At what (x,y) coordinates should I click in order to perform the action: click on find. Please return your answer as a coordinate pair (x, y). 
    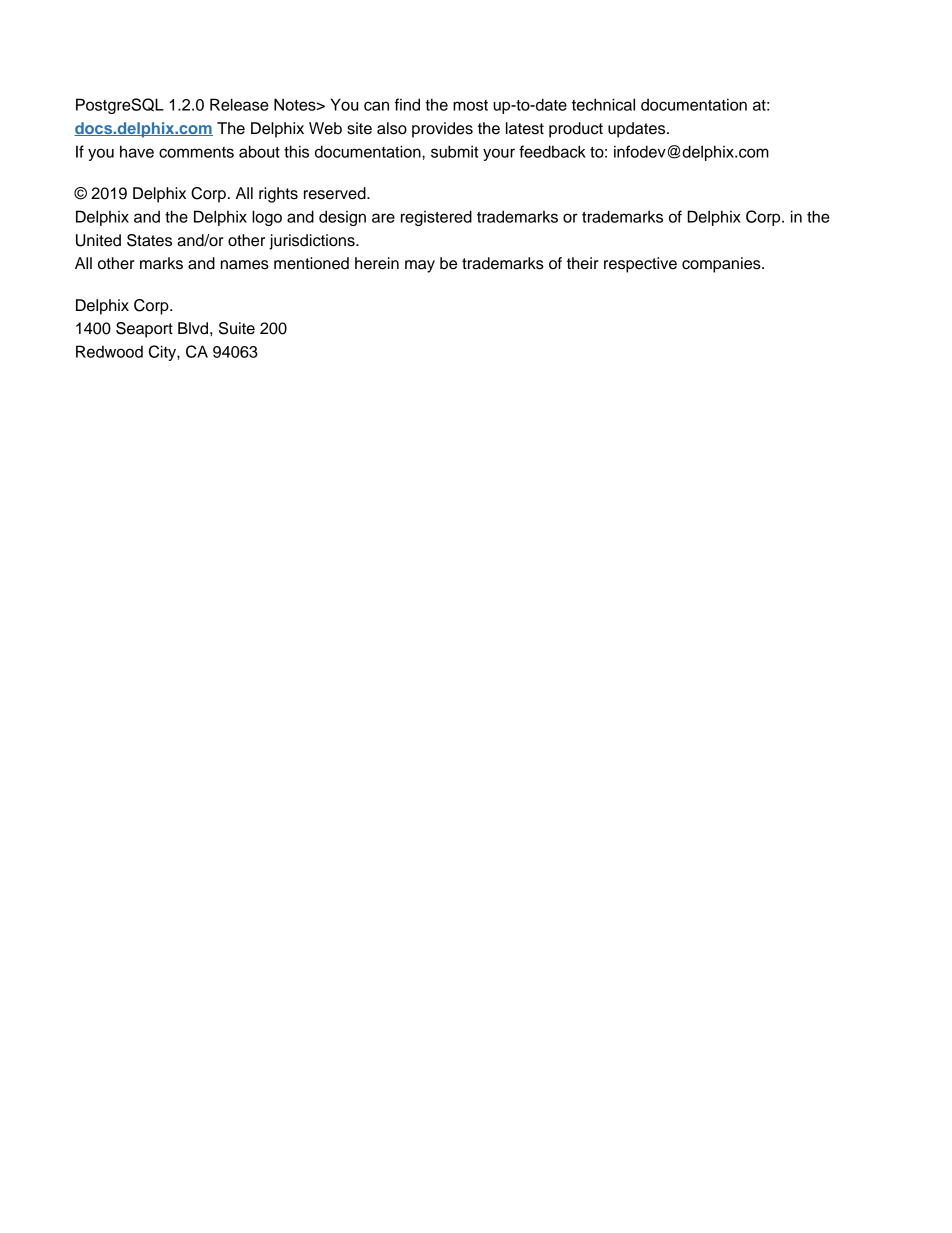
    Looking at the image, I should click on (407, 104).
